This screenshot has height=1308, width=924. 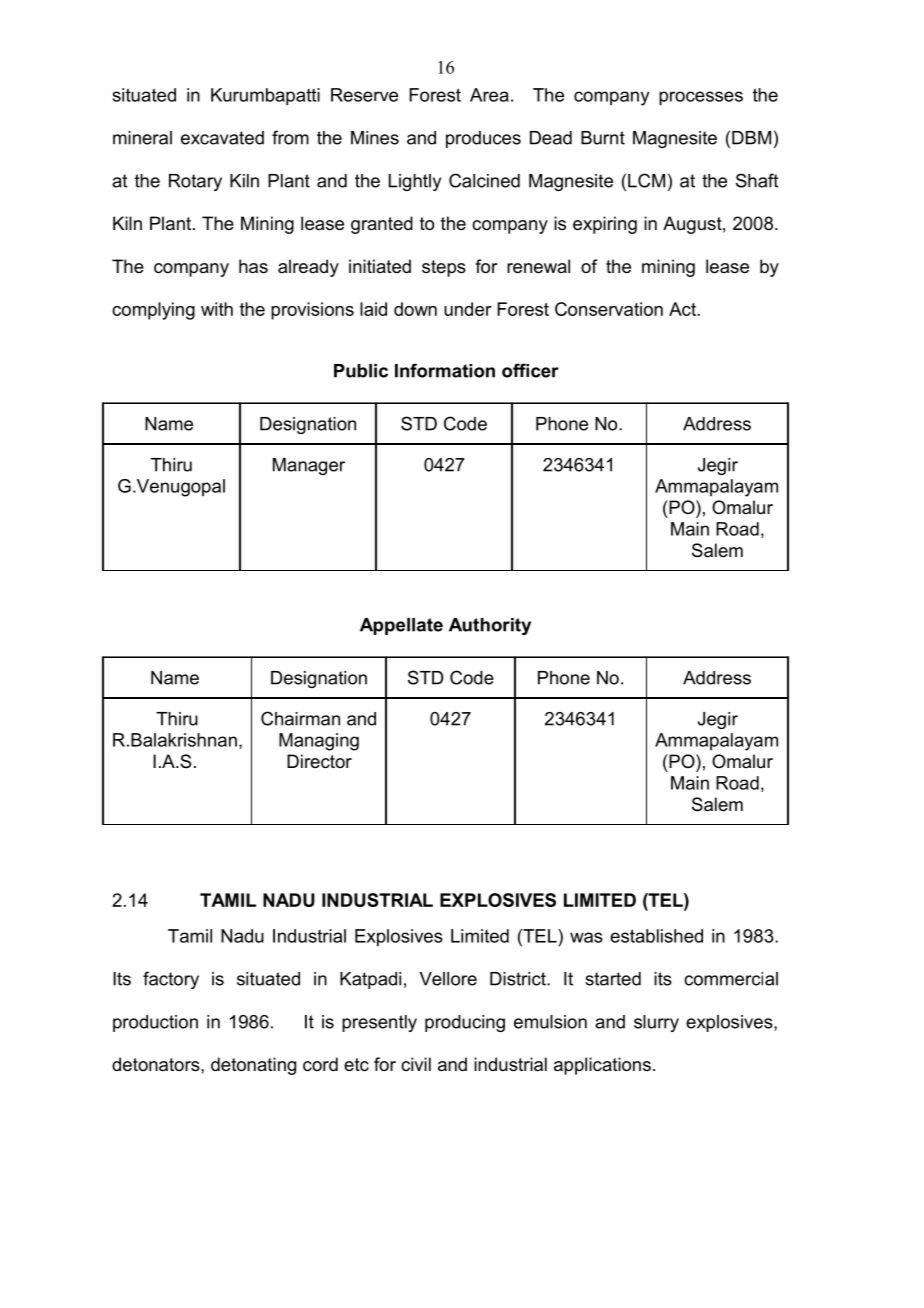 I want to click on processes, so click(x=701, y=98).
